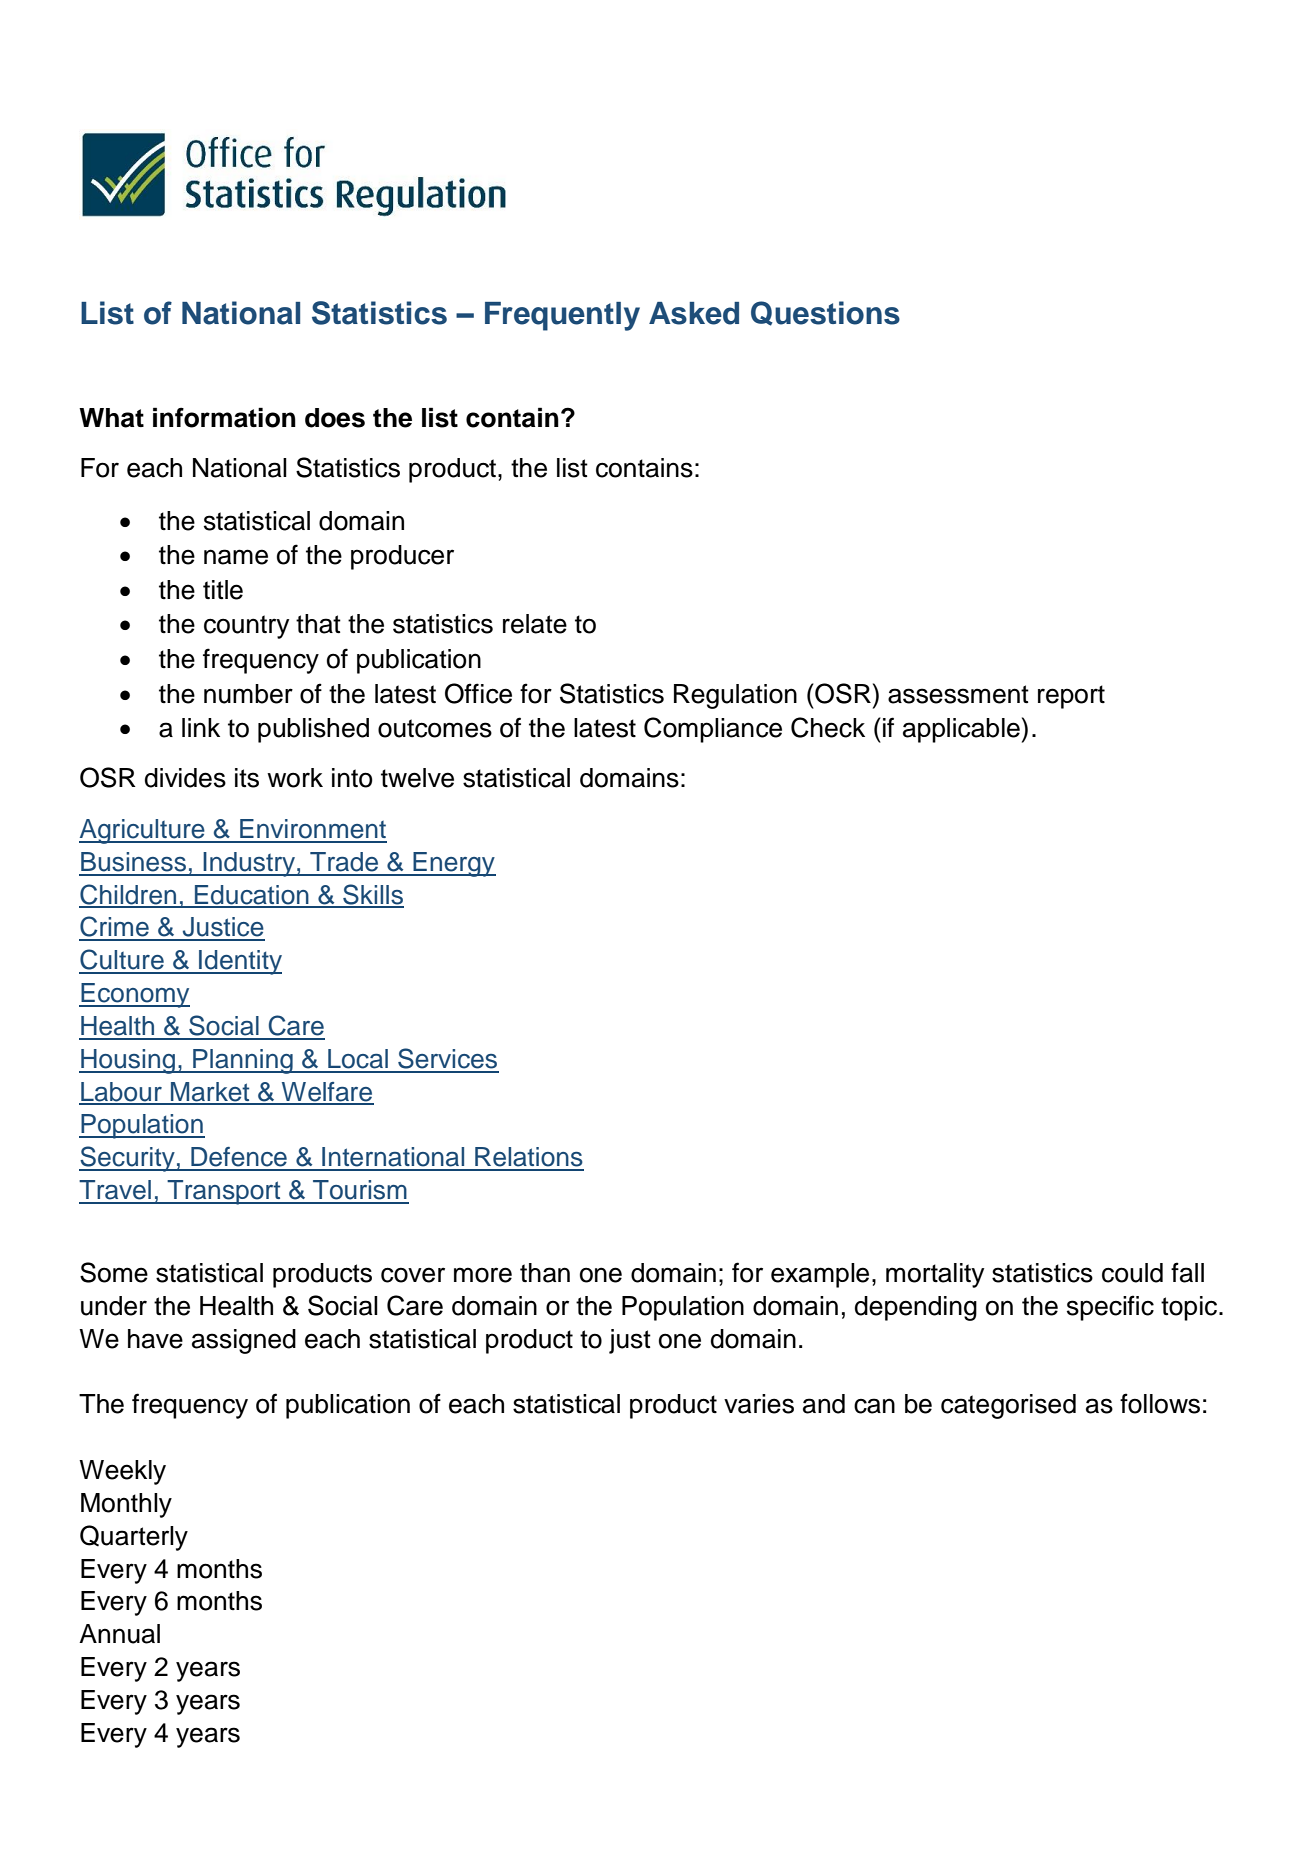 The height and width of the document is (1855, 1312). Describe the element at coordinates (545, 1273) in the document. I see `than` at that location.
